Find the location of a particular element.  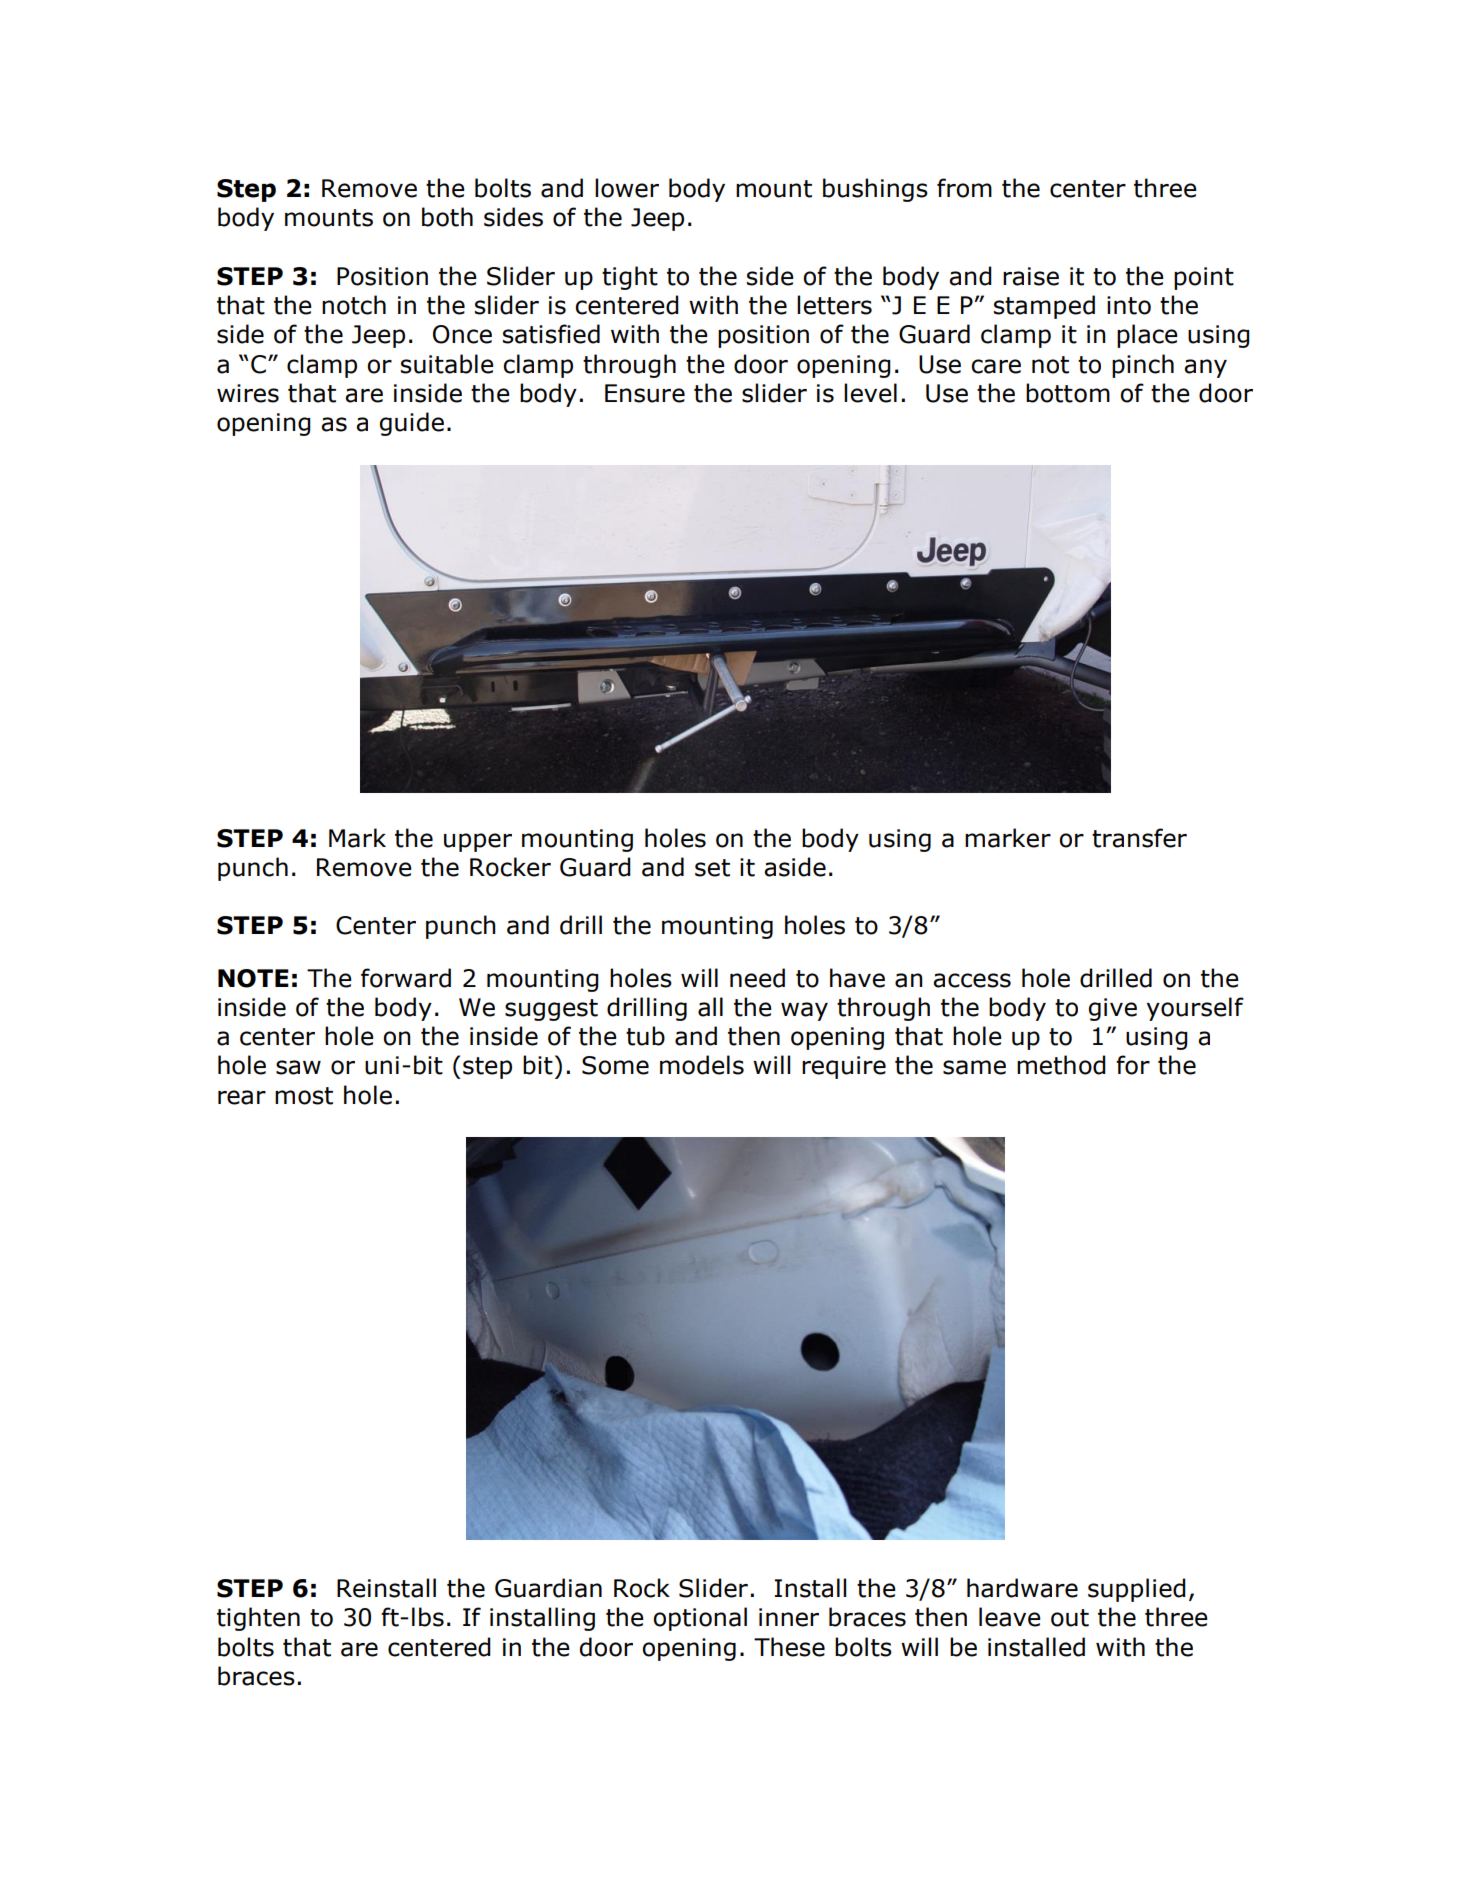

forward is located at coordinates (406, 978).
